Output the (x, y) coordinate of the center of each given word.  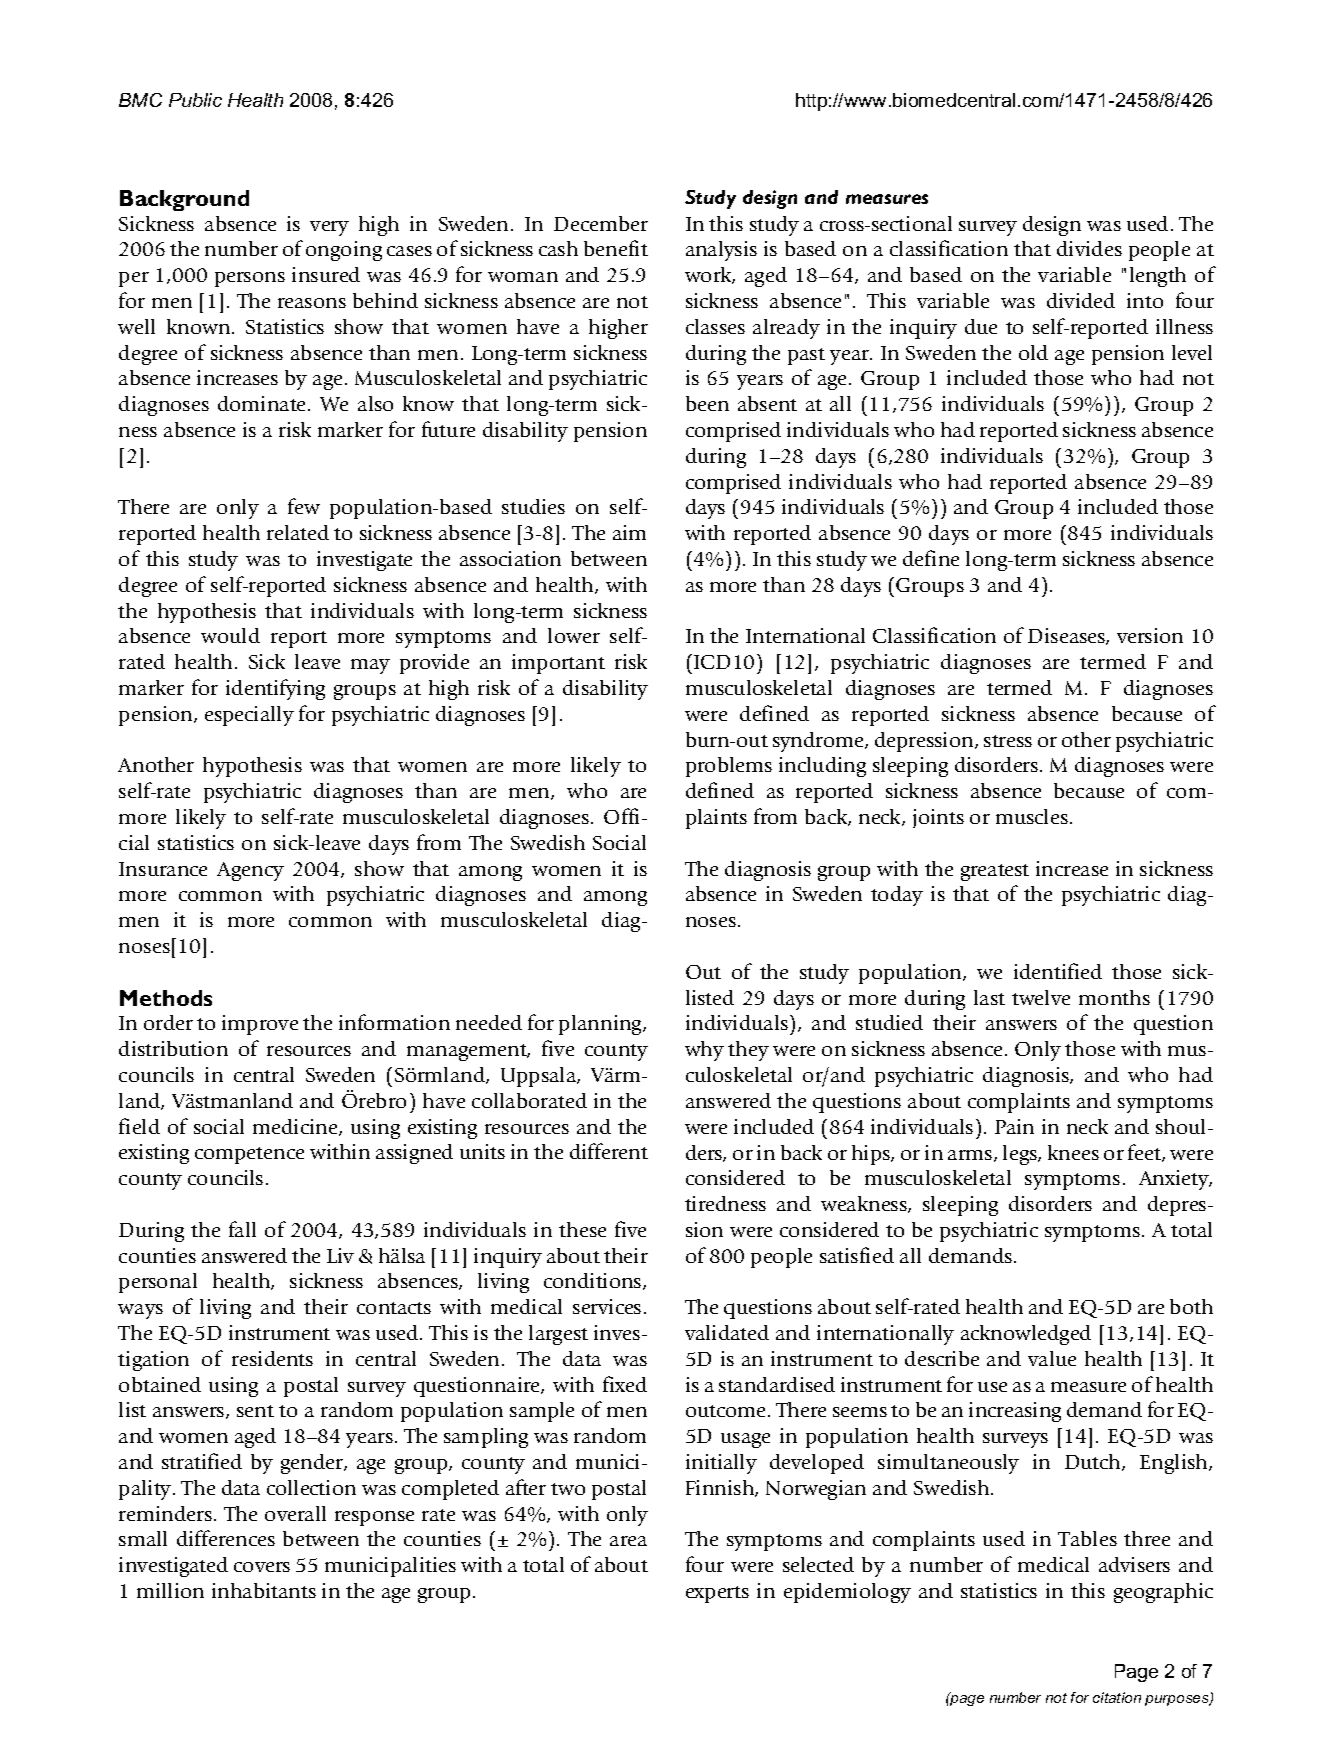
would (230, 635)
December (601, 223)
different (609, 1151)
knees (1073, 1152)
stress (1008, 741)
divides (1089, 248)
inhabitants (264, 1590)
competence (249, 1155)
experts (717, 1594)
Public (195, 100)
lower (574, 635)
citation (1117, 1697)
